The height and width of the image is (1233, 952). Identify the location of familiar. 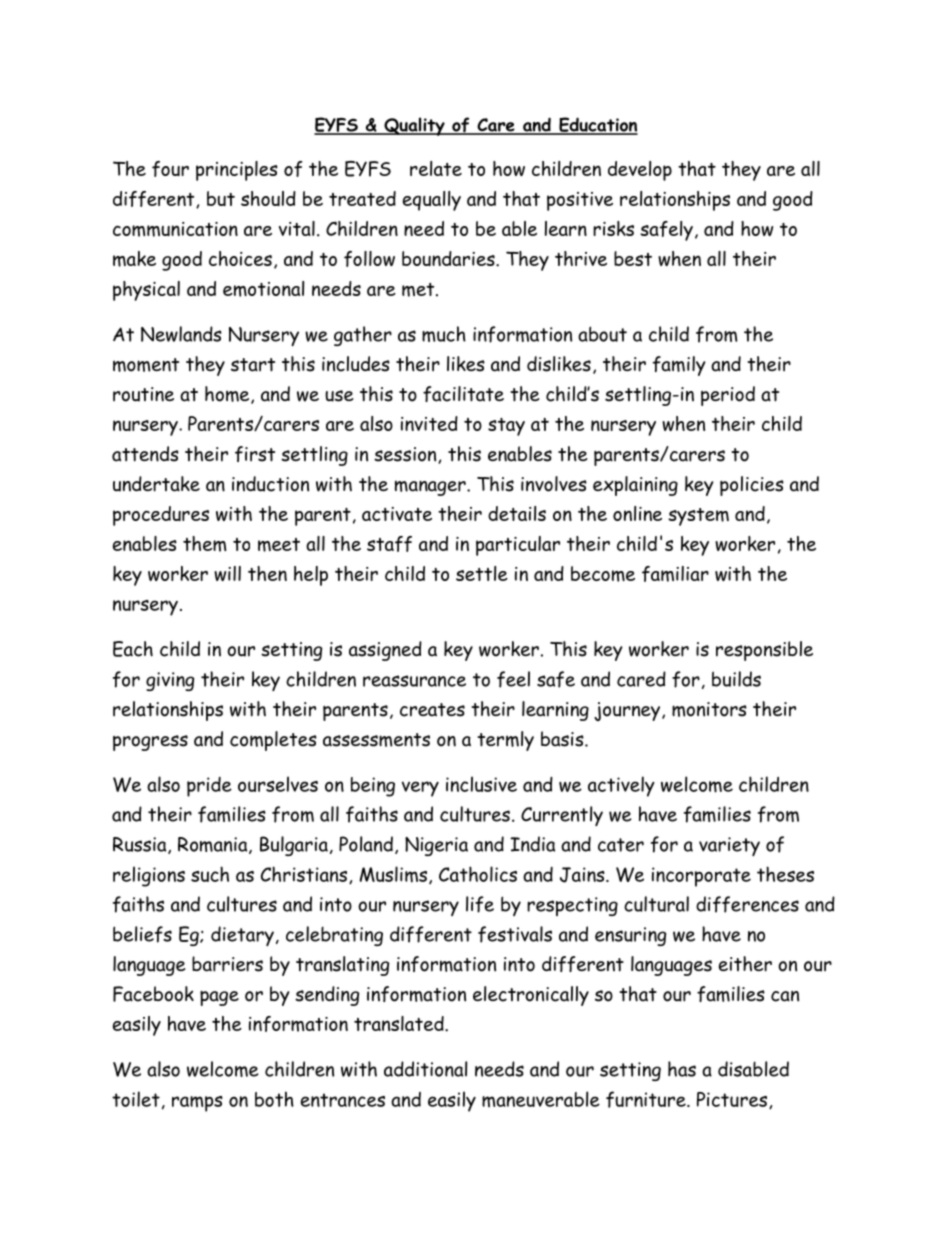
(675, 574).
